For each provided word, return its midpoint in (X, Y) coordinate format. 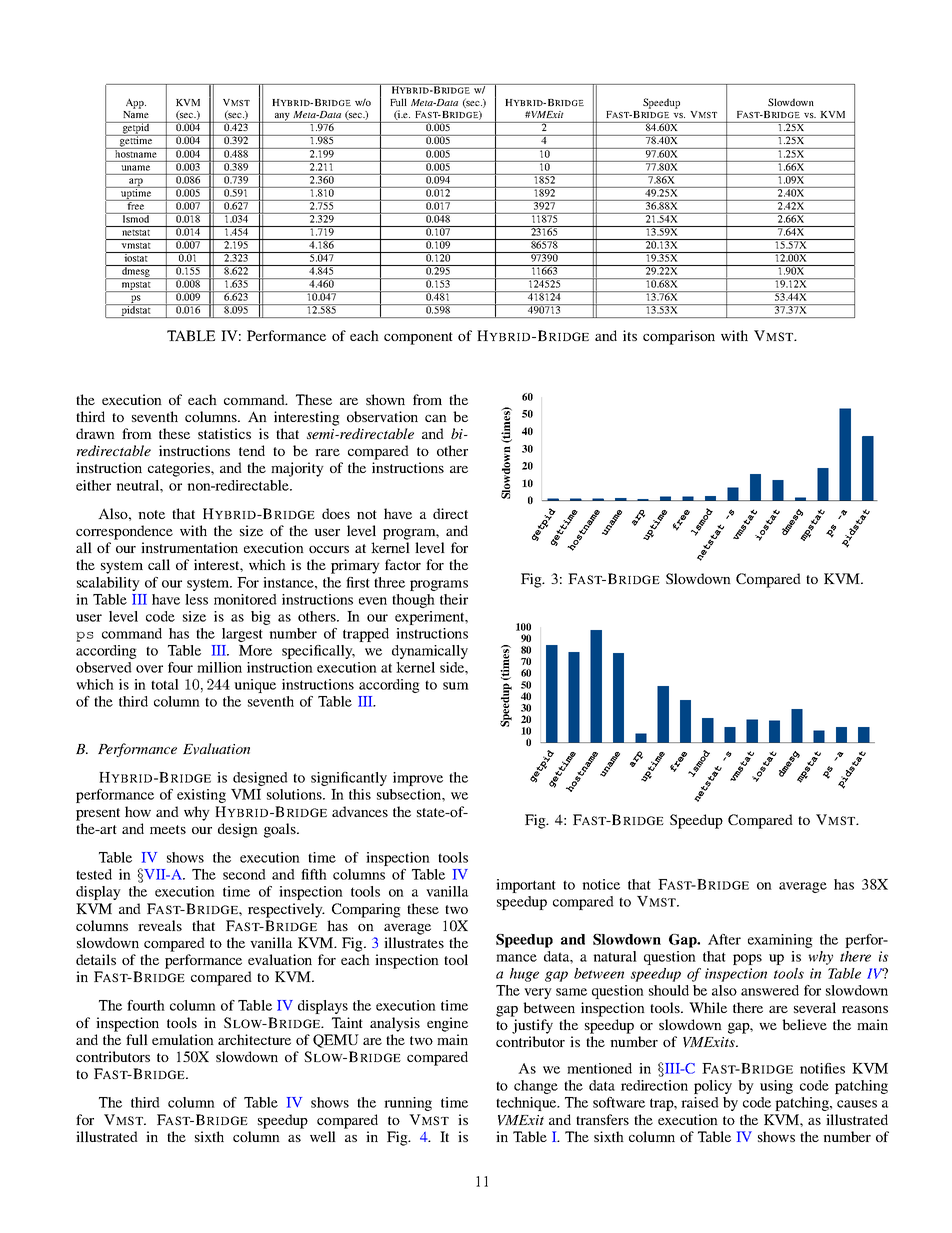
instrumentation (189, 547)
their (454, 599)
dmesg (136, 272)
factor (403, 564)
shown (385, 399)
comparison (679, 337)
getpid (136, 129)
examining (780, 941)
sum (456, 686)
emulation (183, 1039)
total (165, 684)
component (418, 338)
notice (601, 884)
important (526, 886)
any (282, 118)
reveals (160, 925)
